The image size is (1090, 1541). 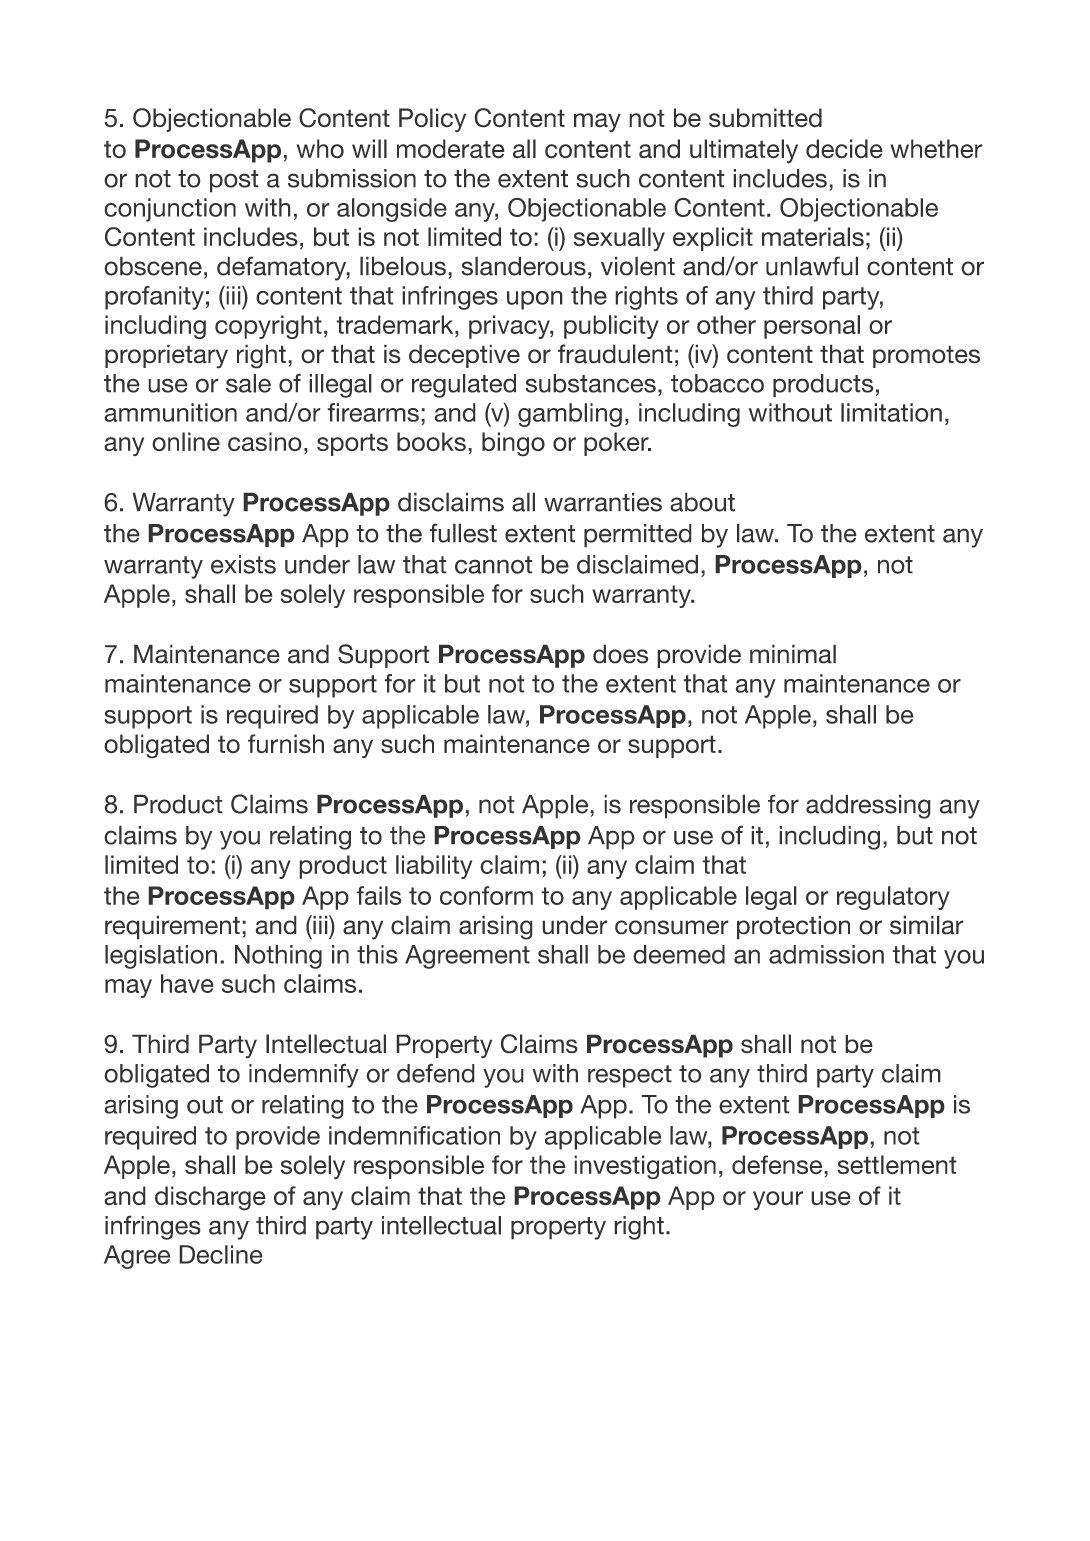 I want to click on admission, so click(x=826, y=954).
